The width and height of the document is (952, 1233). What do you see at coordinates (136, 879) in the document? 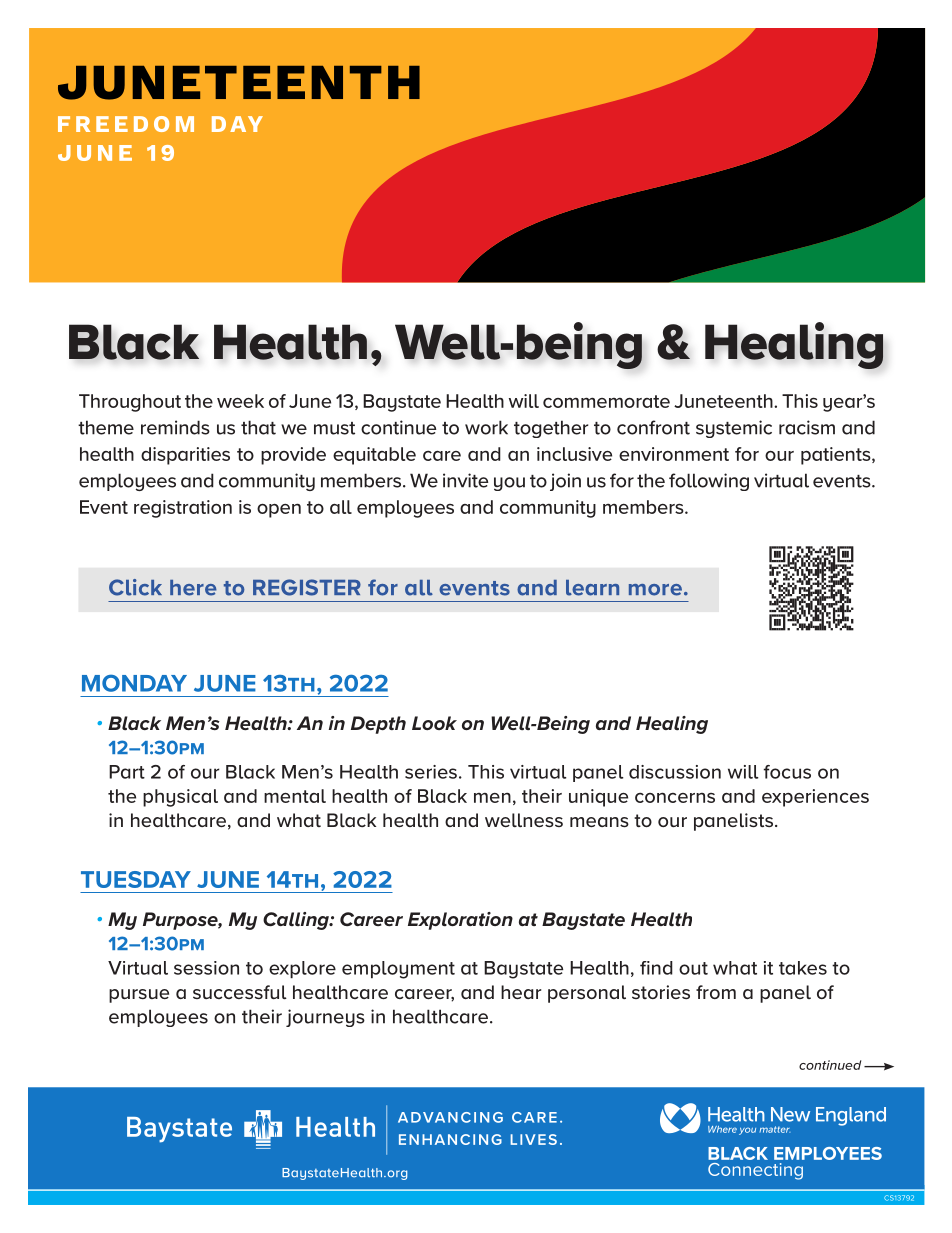
I see `TUESDAY` at bounding box center [136, 879].
